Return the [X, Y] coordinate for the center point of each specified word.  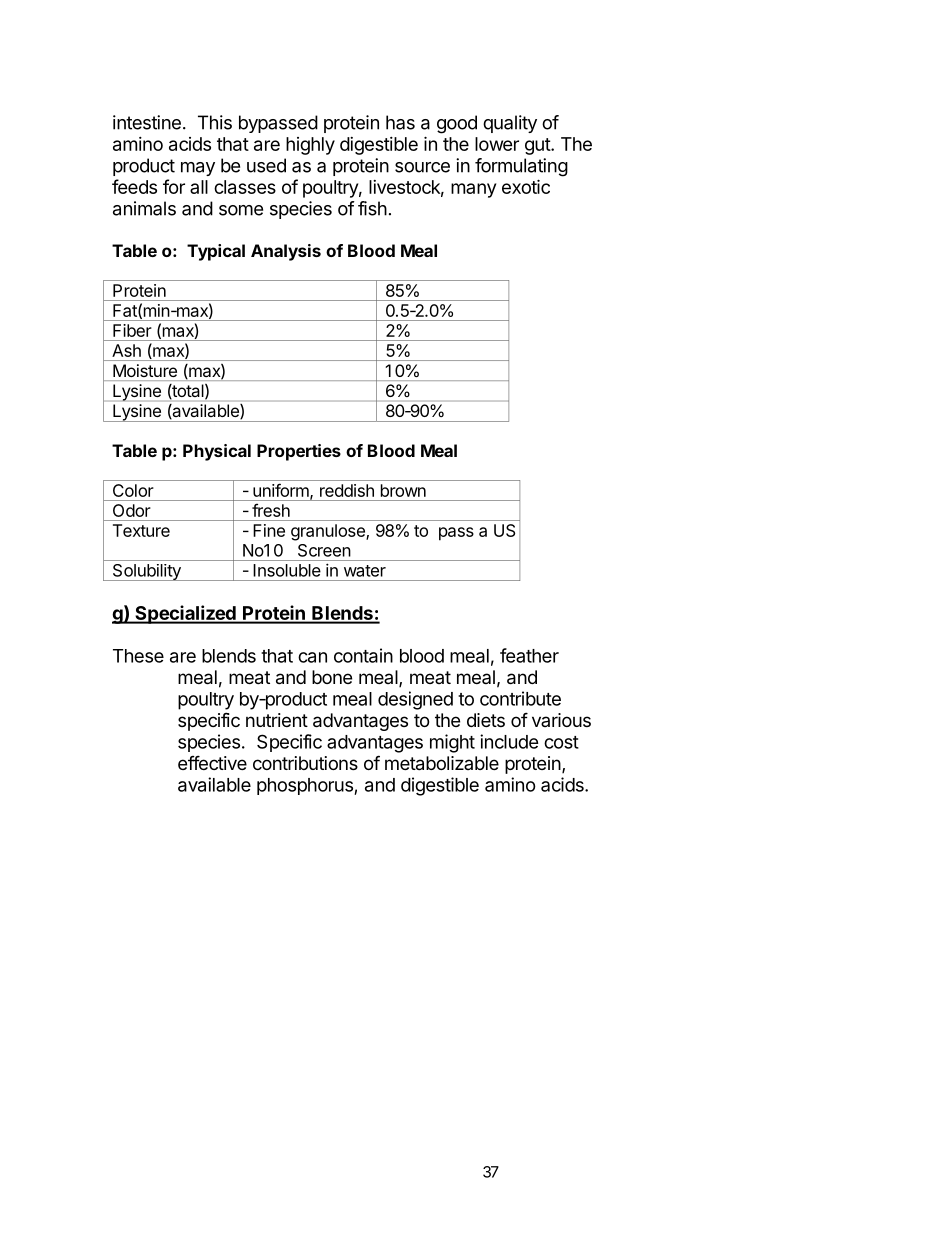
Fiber [132, 330]
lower [497, 144]
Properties [299, 452]
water [365, 571]
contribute [520, 698]
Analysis [286, 252]
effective [212, 762]
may [198, 169]
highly [310, 146]
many [473, 190]
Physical [217, 452]
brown [403, 490]
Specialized [185, 614]
